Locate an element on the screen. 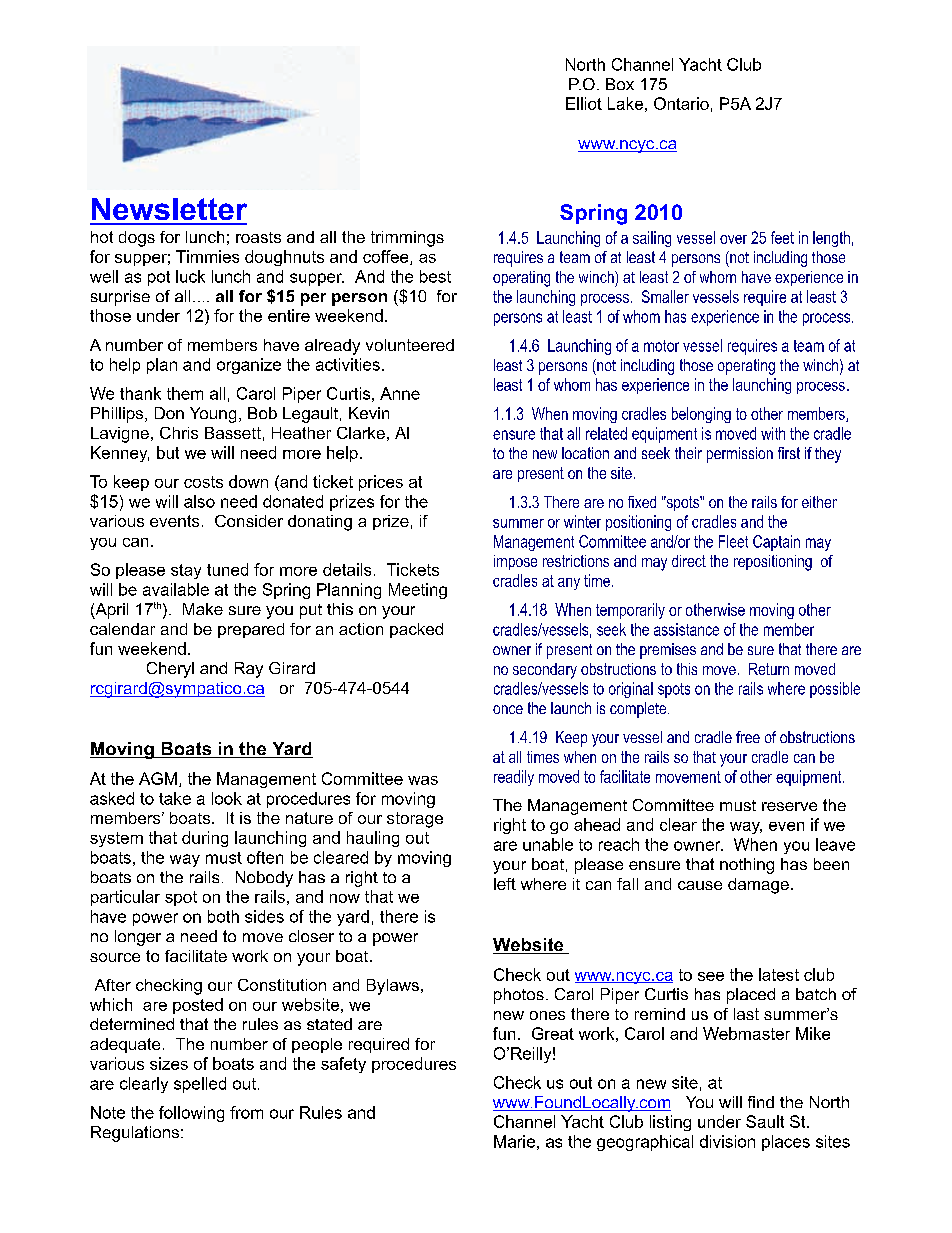 The image size is (952, 1233). Ontario is located at coordinates (681, 103).
